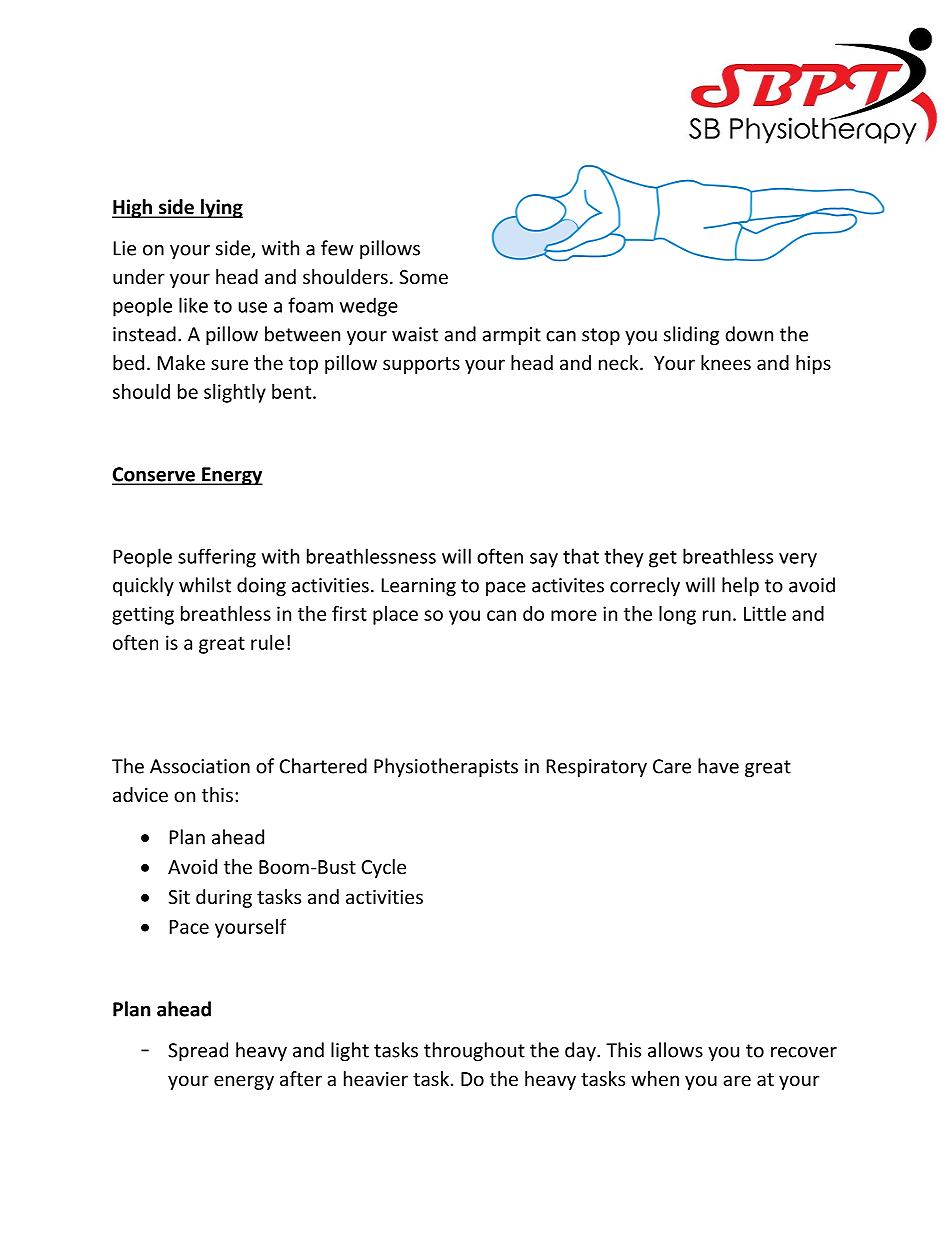 The width and height of the document is (952, 1233). What do you see at coordinates (423, 277) in the document?
I see `Some` at bounding box center [423, 277].
